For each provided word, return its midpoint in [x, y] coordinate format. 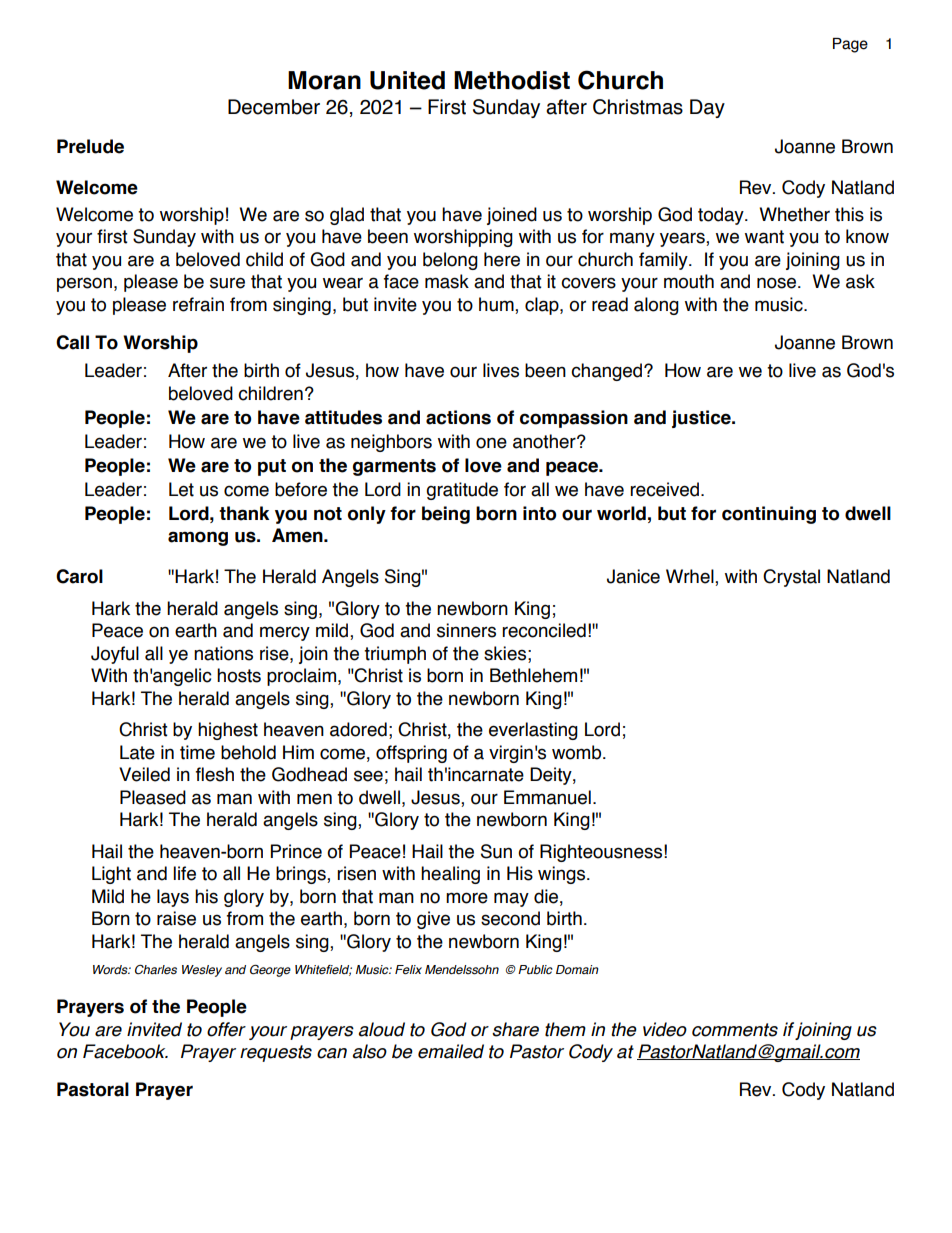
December [274, 107]
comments [735, 1030]
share [515, 1029]
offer [226, 1029]
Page [850, 45]
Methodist [512, 80]
